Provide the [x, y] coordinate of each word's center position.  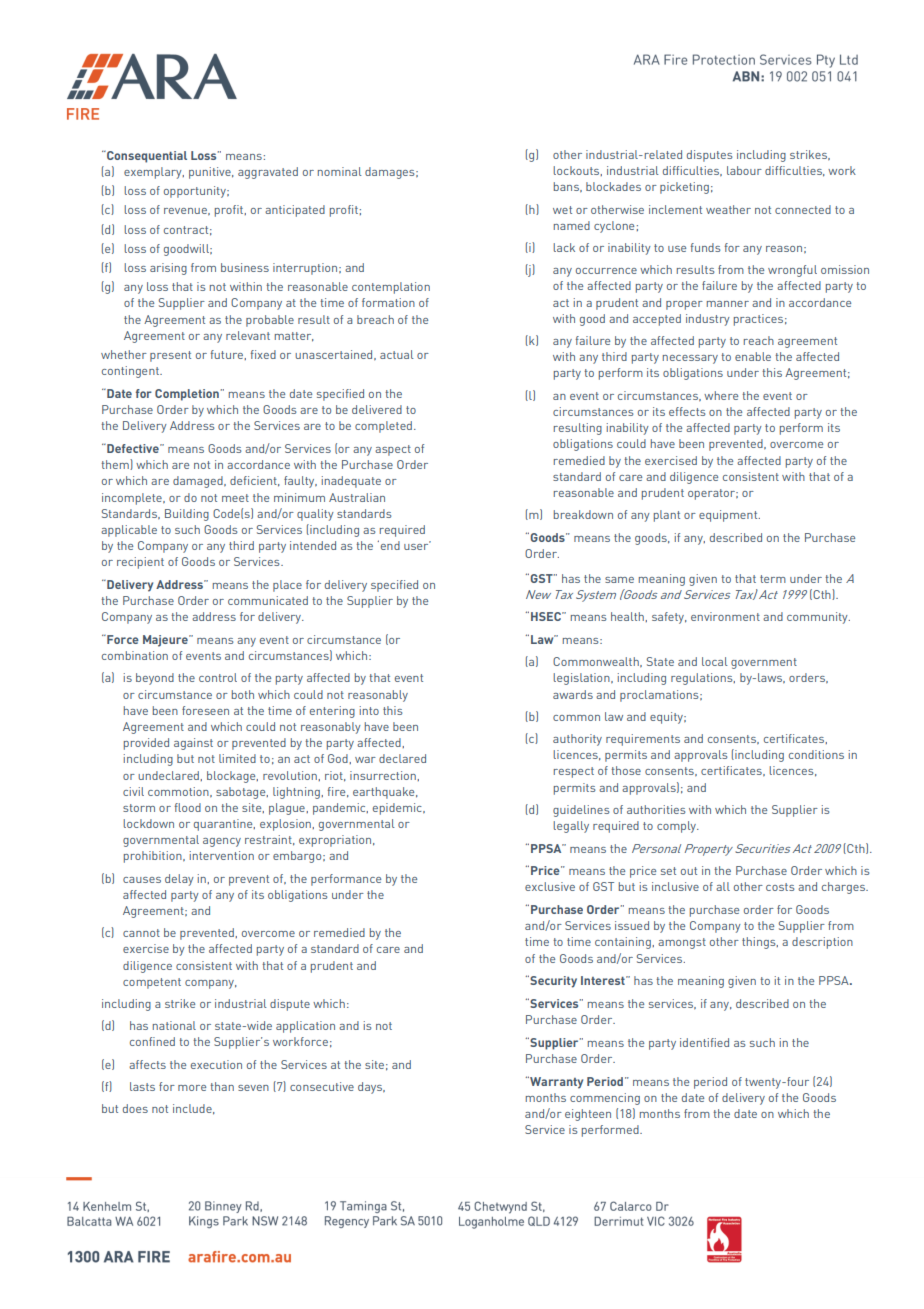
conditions [816, 754]
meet [235, 498]
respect [574, 772]
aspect [393, 450]
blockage [232, 777]
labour [744, 170]
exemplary [154, 173]
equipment [729, 516]
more [192, 1088]
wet [562, 210]
